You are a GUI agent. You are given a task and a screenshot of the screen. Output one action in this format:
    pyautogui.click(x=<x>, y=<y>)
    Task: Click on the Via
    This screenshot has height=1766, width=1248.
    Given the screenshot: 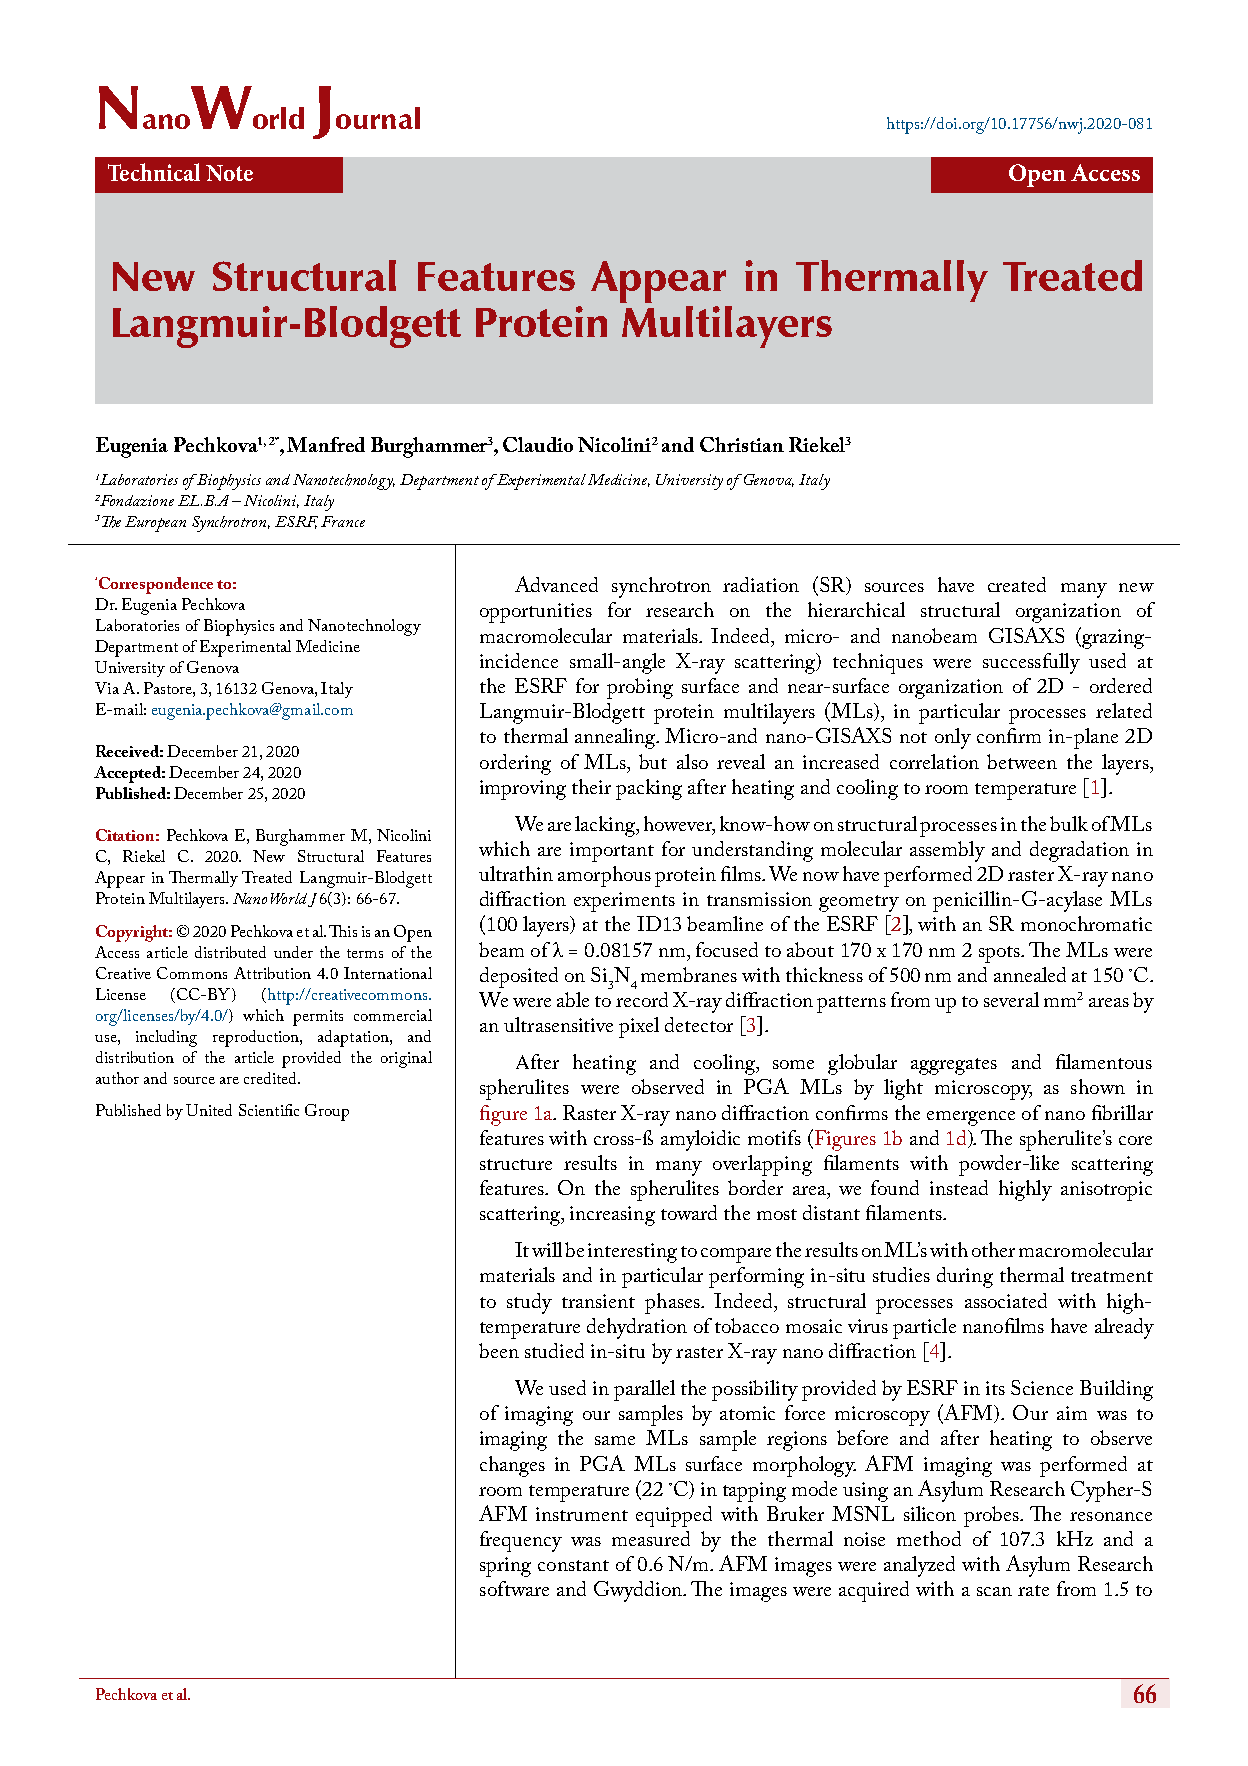 What is the action you would take?
    pyautogui.click(x=107, y=688)
